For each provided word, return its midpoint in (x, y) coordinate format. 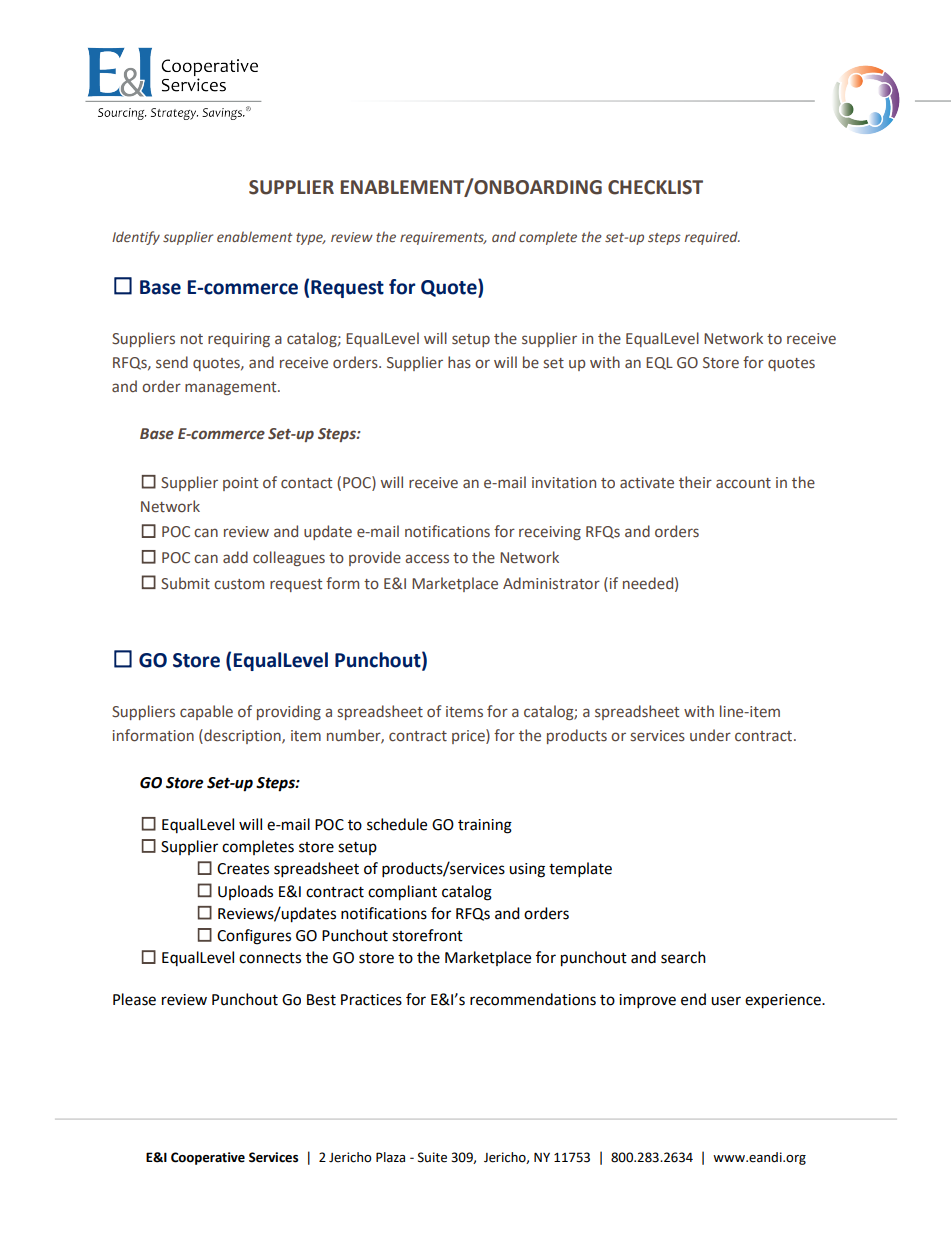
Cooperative (208, 1158)
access (427, 559)
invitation (564, 483)
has (459, 362)
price (469, 736)
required (712, 238)
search (683, 957)
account (743, 483)
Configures (254, 937)
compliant (402, 893)
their (695, 482)
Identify (136, 238)
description (242, 736)
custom (239, 584)
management (232, 388)
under (710, 735)
